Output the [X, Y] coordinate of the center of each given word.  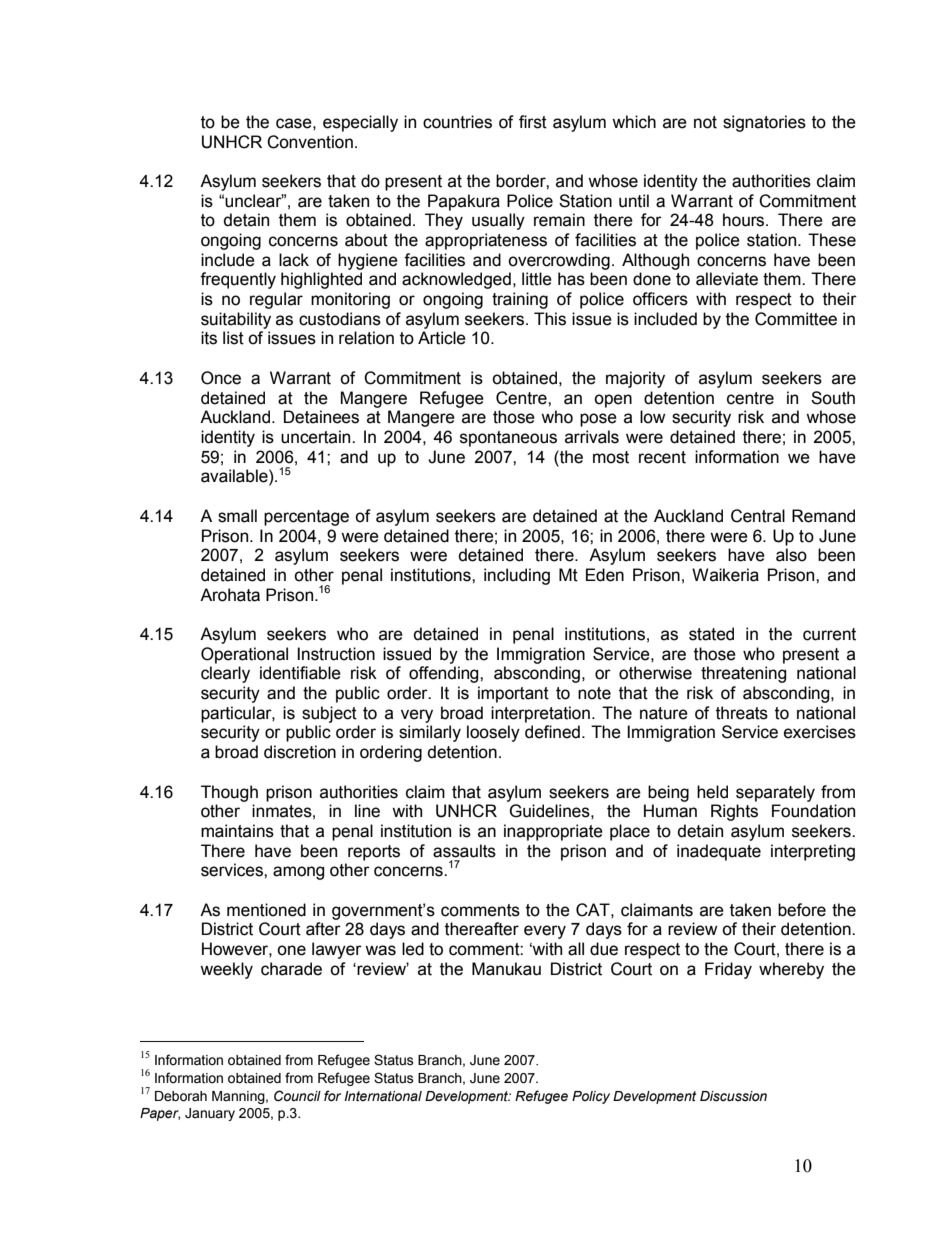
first [533, 122]
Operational [244, 655]
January [210, 1114]
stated [711, 634]
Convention [310, 142]
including [517, 576]
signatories [764, 123]
